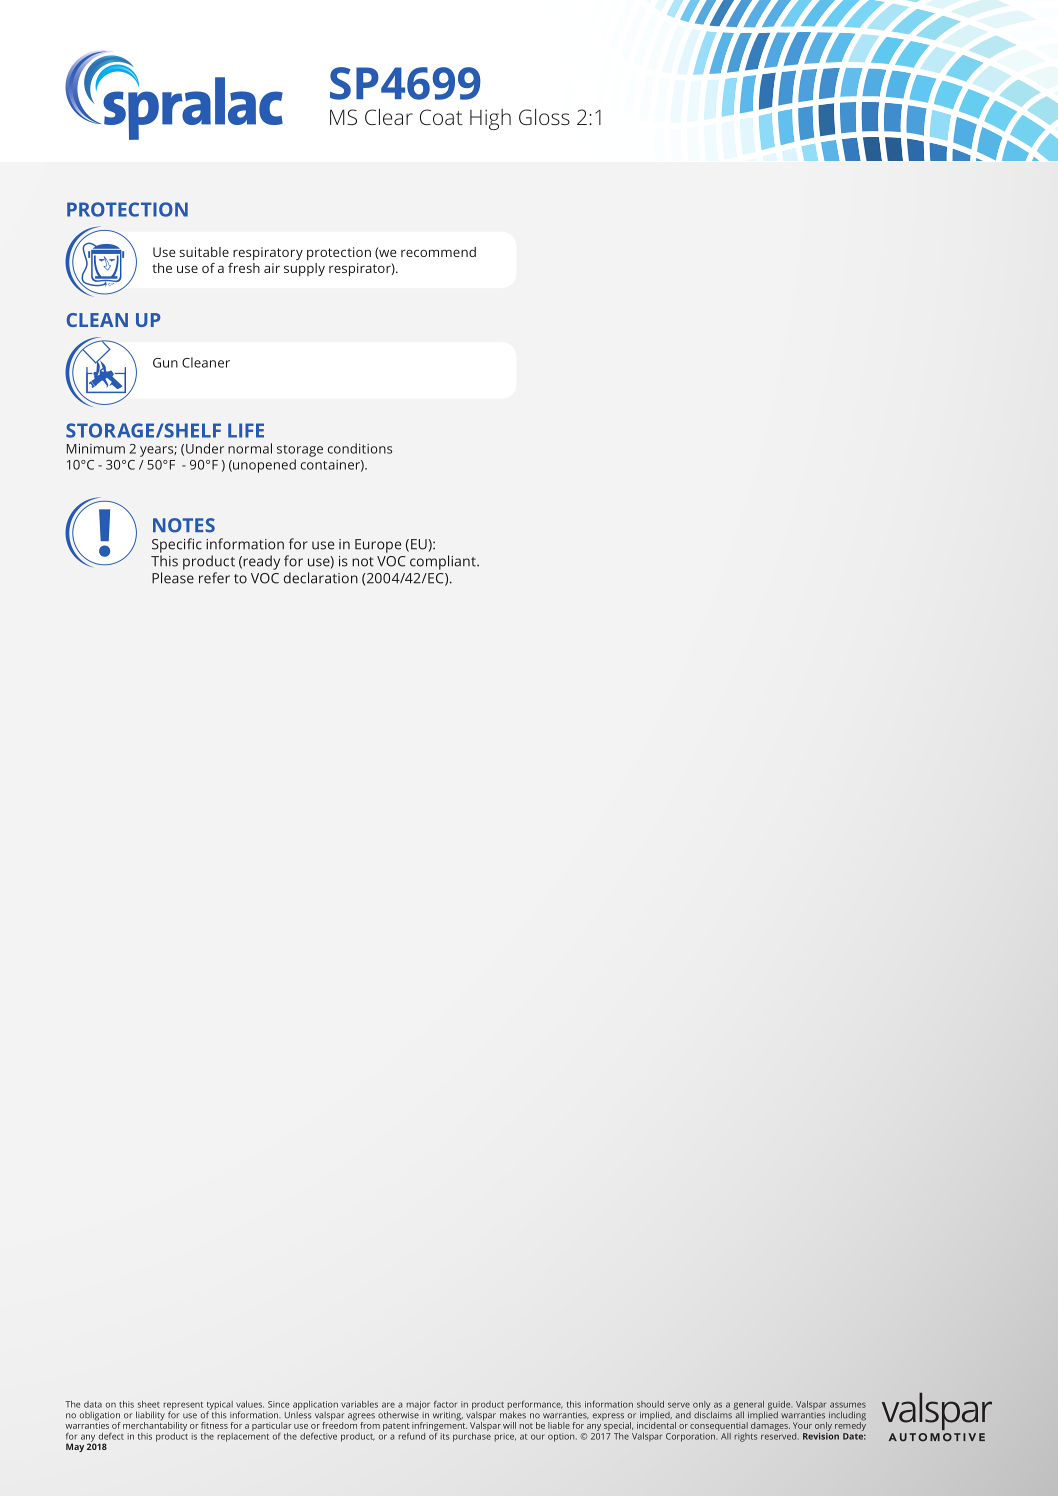 This screenshot has width=1058, height=1496. Describe the element at coordinates (183, 1407) in the screenshot. I see `represent` at that location.
